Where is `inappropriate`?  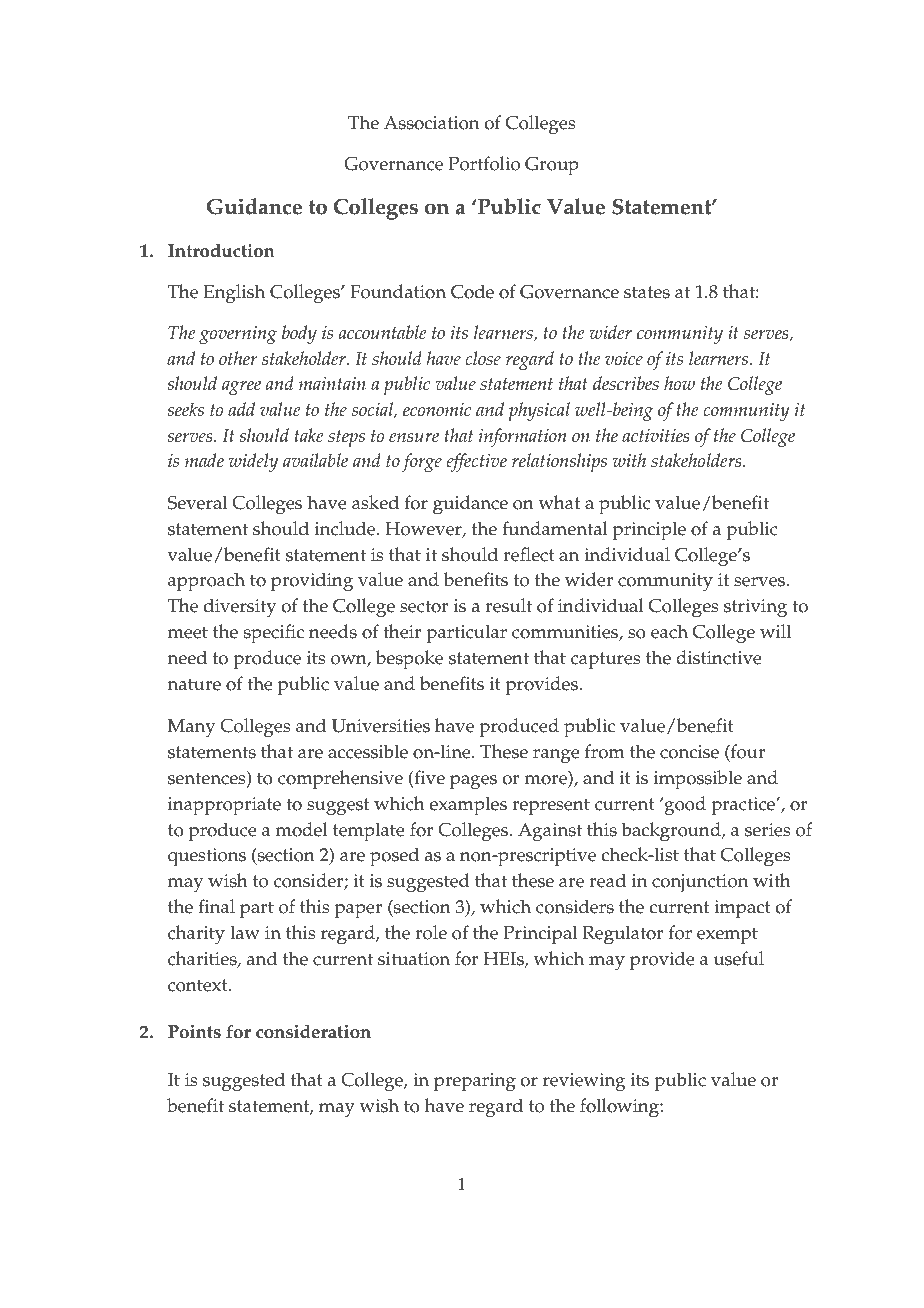 inappropriate is located at coordinates (224, 806).
